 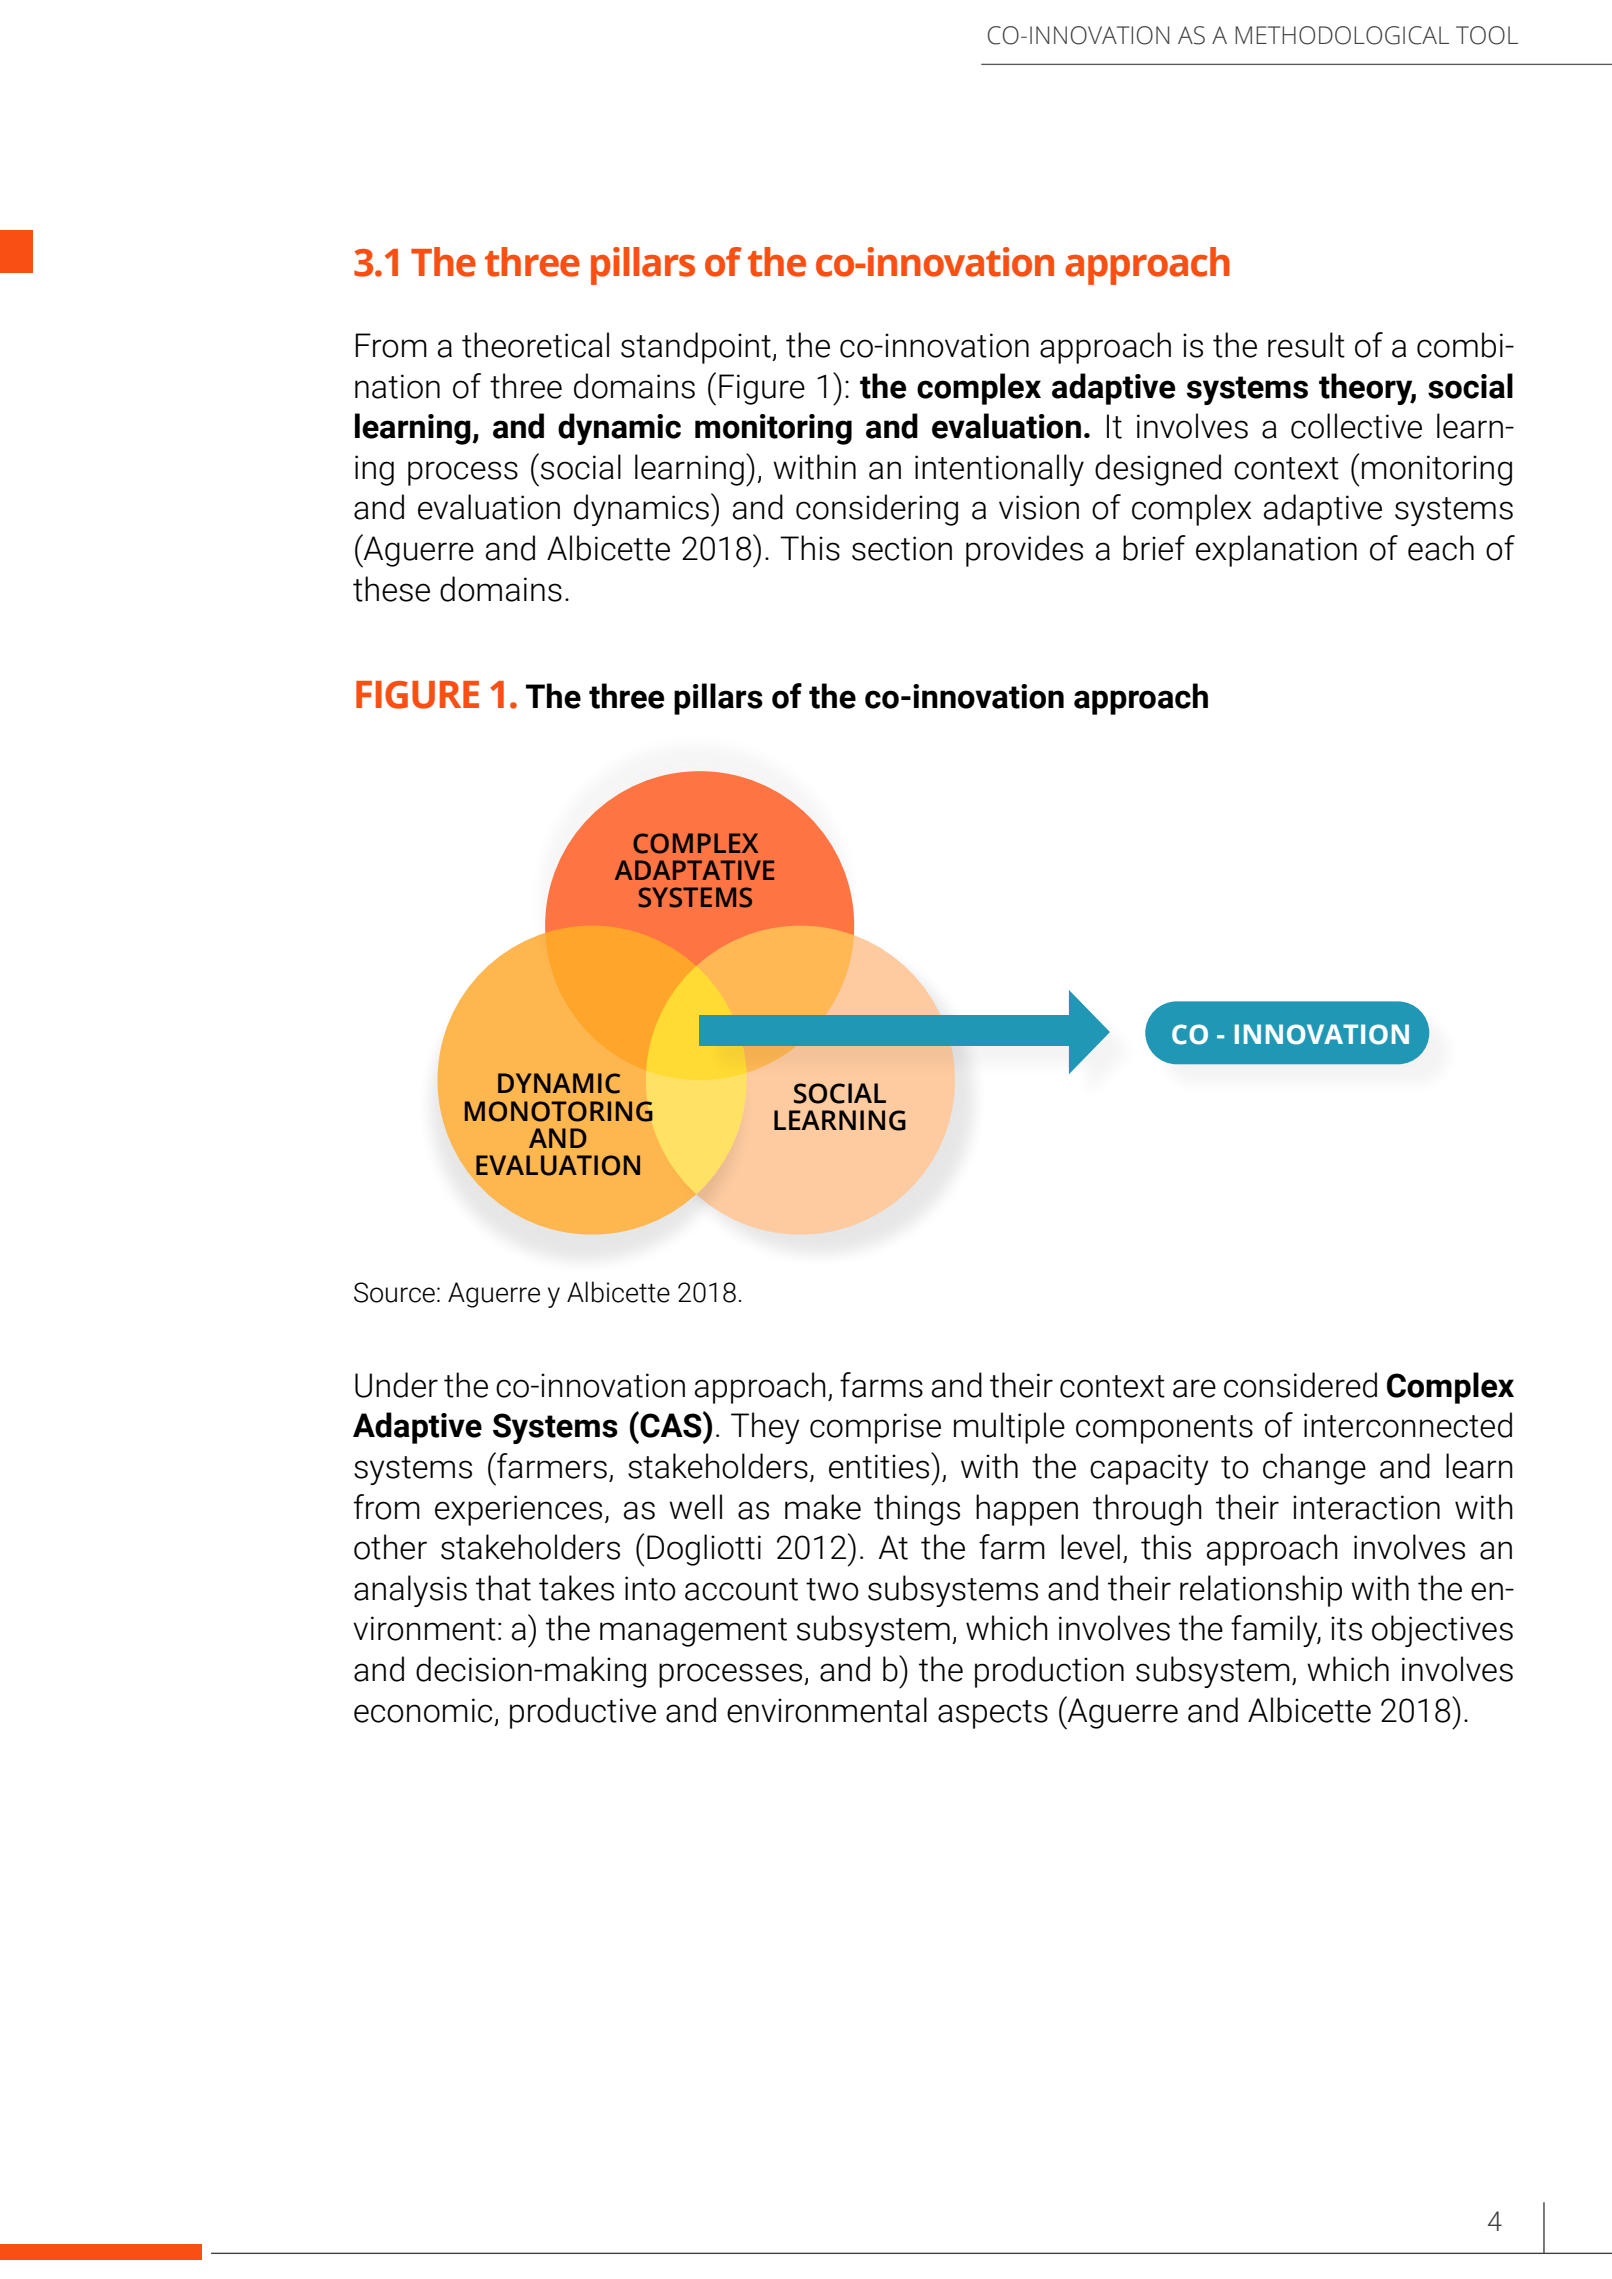 I want to click on aspects, so click(x=993, y=1714).
